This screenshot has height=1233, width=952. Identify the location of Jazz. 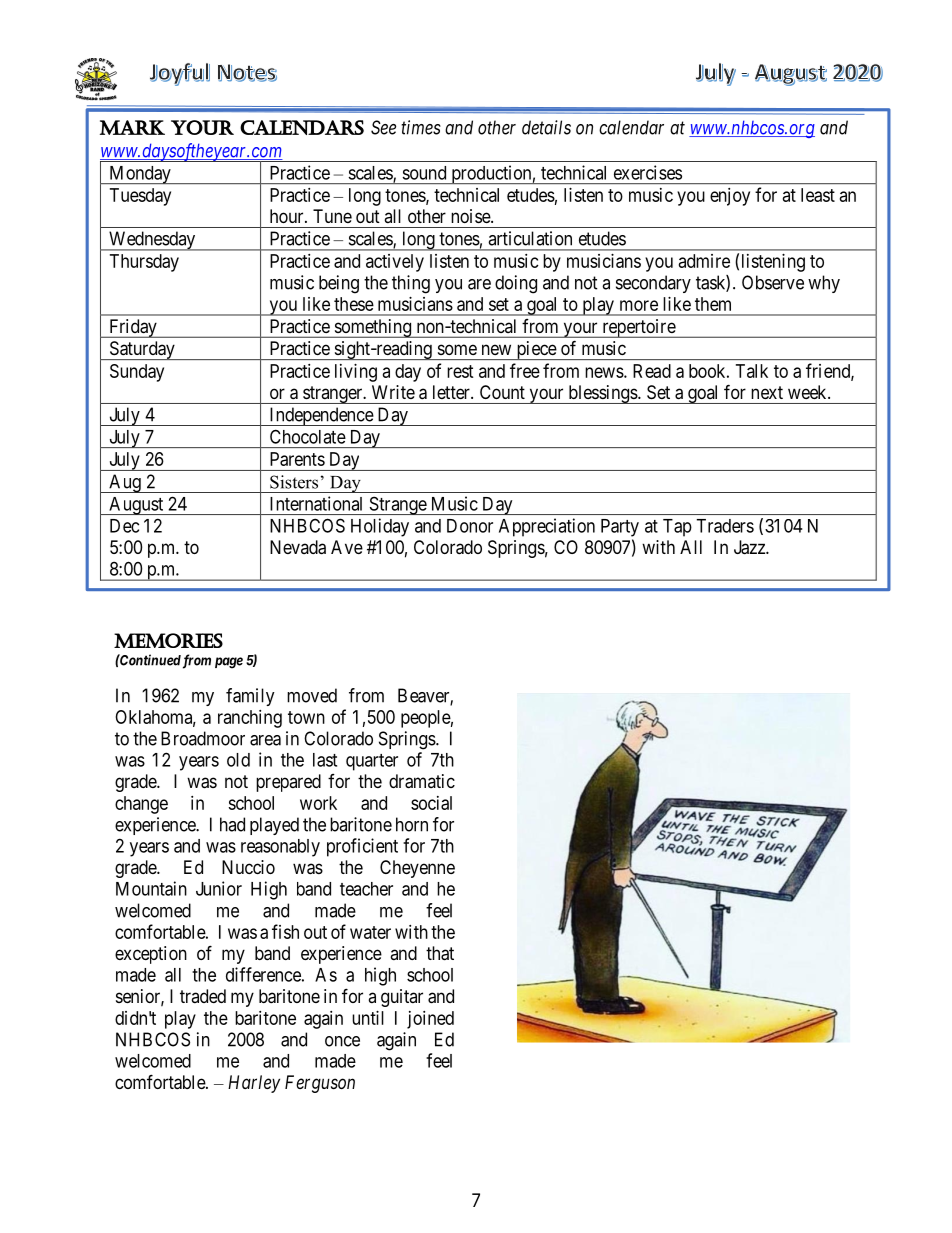
(750, 547).
